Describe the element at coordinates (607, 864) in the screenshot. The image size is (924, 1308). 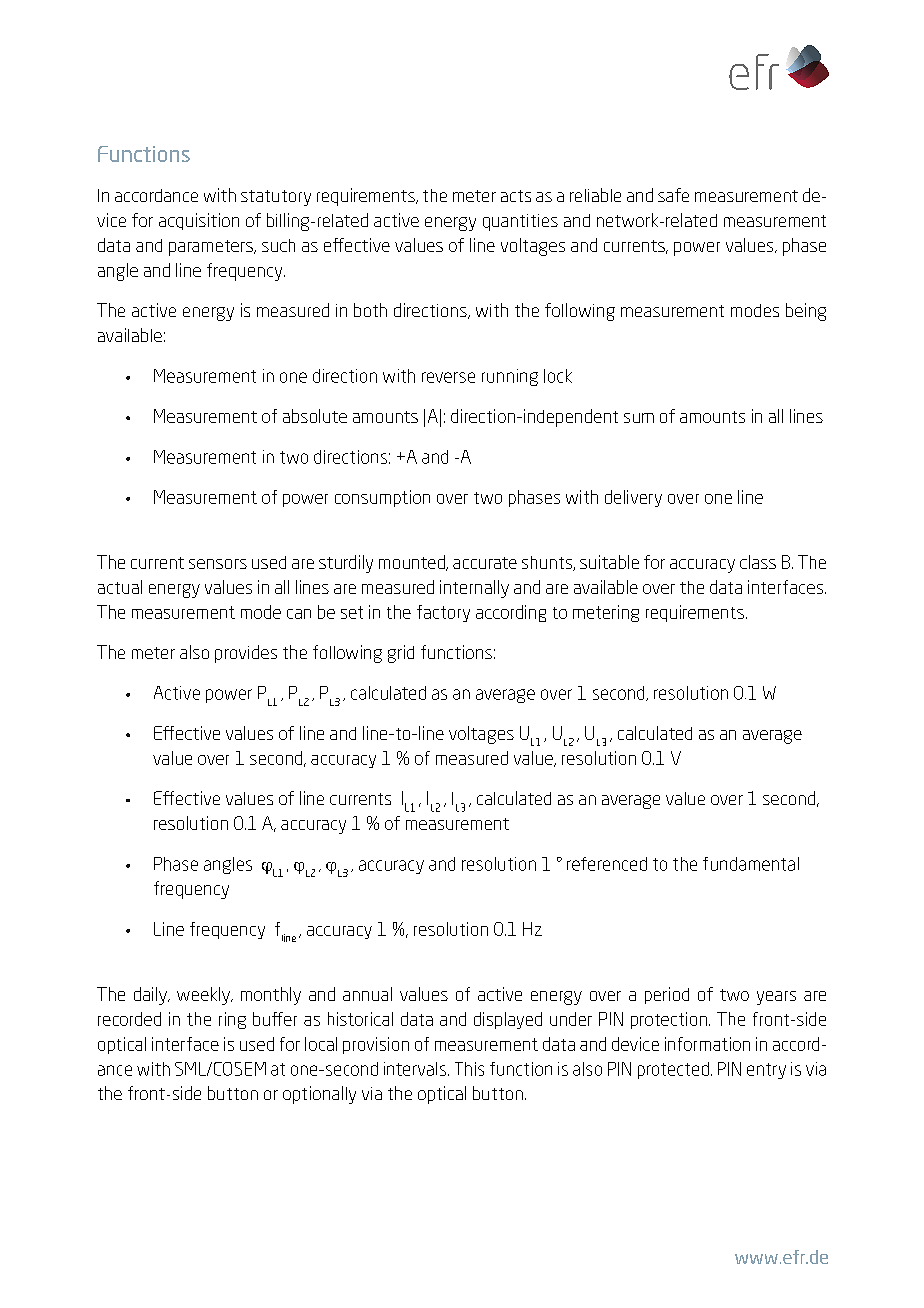
I see `referenced` at that location.
